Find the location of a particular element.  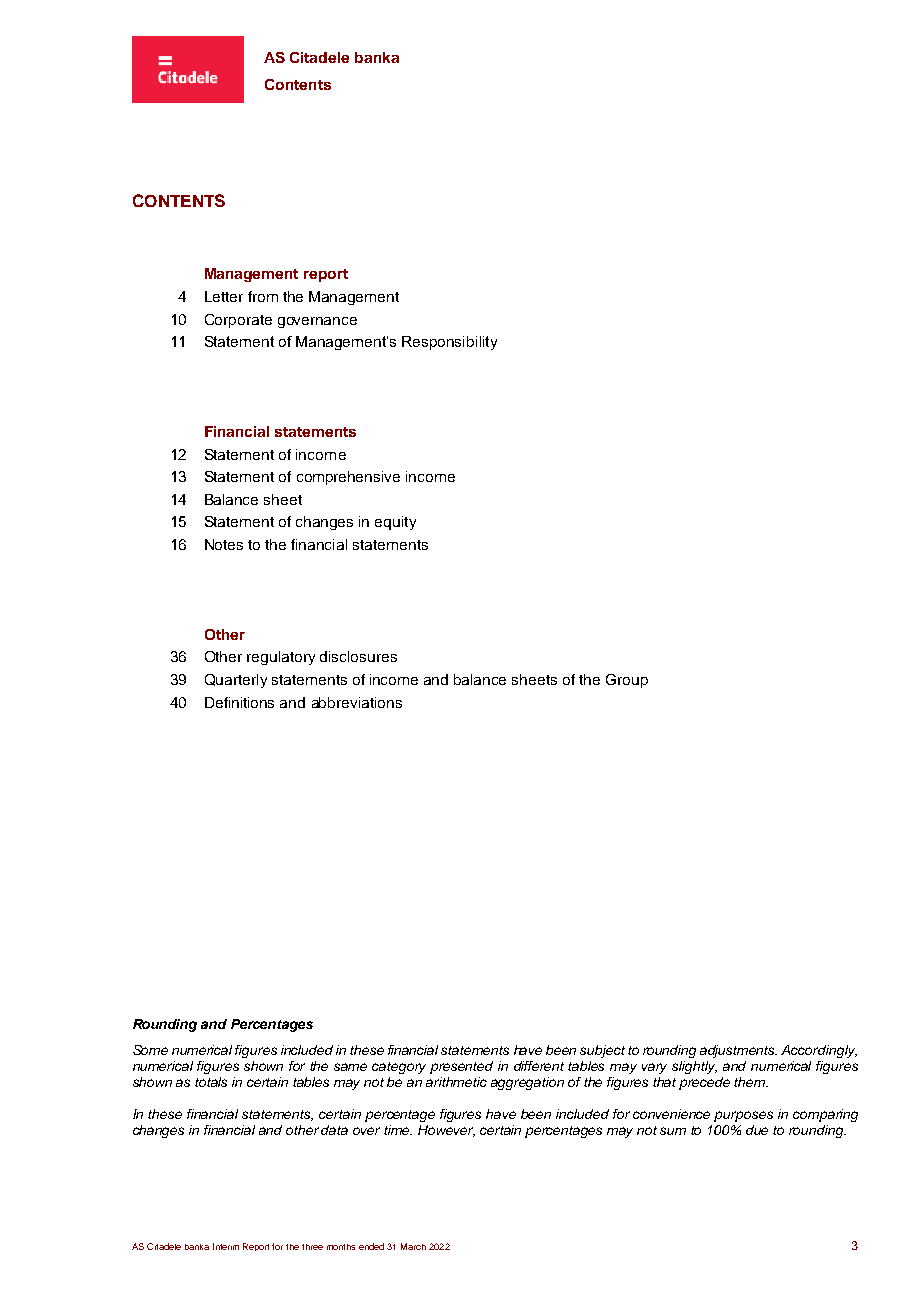

Interim is located at coordinates (226, 1246).
